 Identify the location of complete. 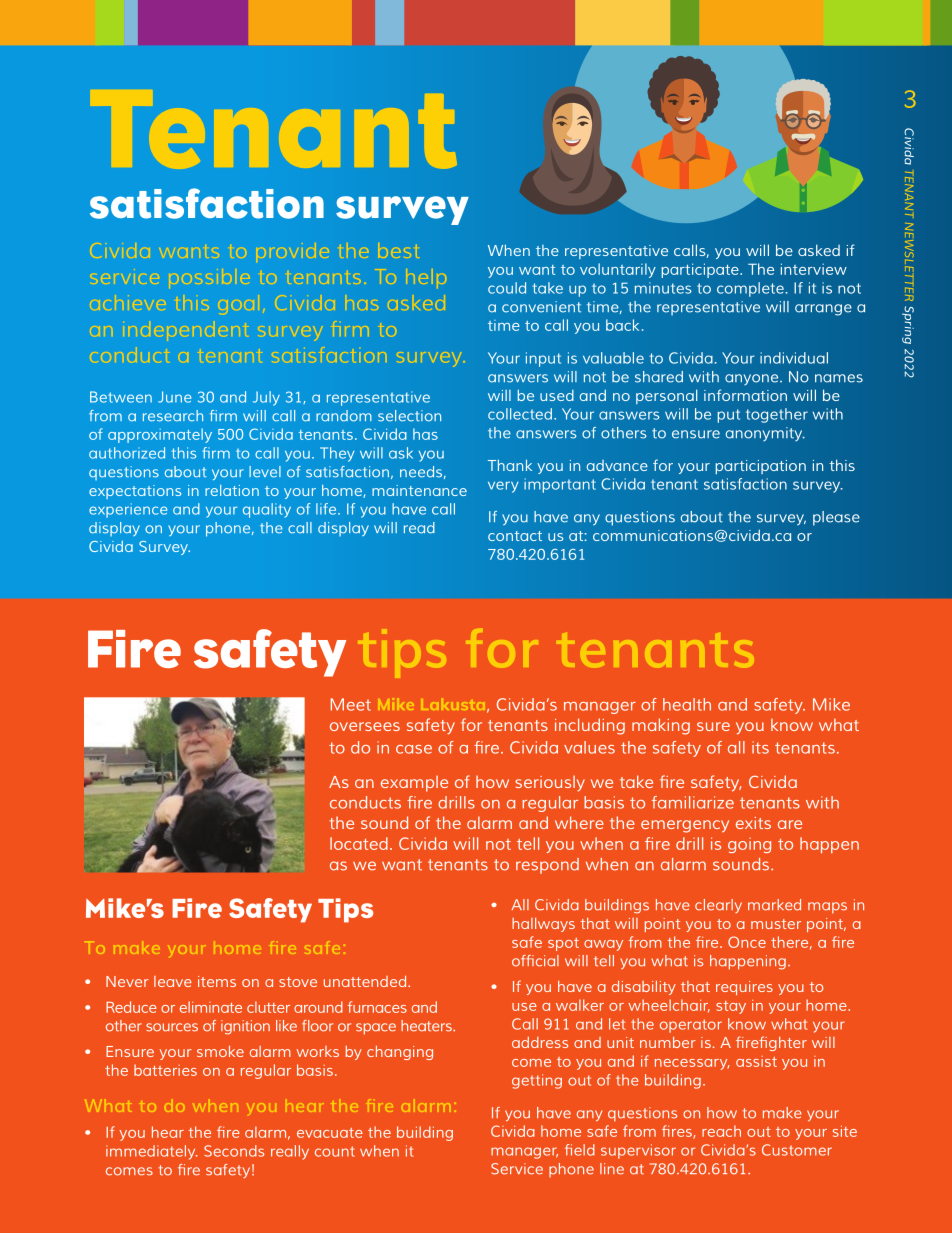
(750, 289).
